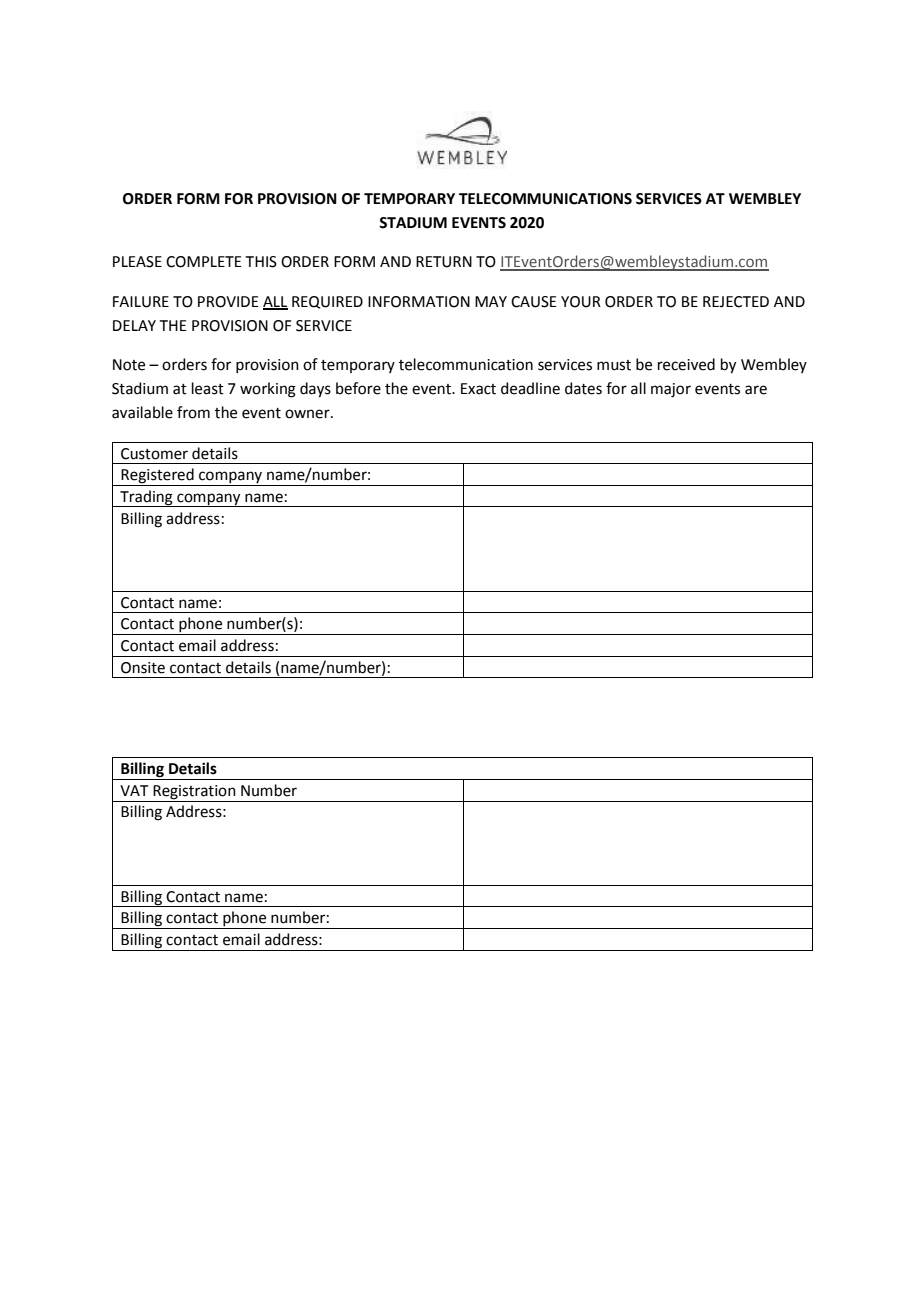  What do you see at coordinates (154, 454) in the screenshot?
I see `Customer` at bounding box center [154, 454].
